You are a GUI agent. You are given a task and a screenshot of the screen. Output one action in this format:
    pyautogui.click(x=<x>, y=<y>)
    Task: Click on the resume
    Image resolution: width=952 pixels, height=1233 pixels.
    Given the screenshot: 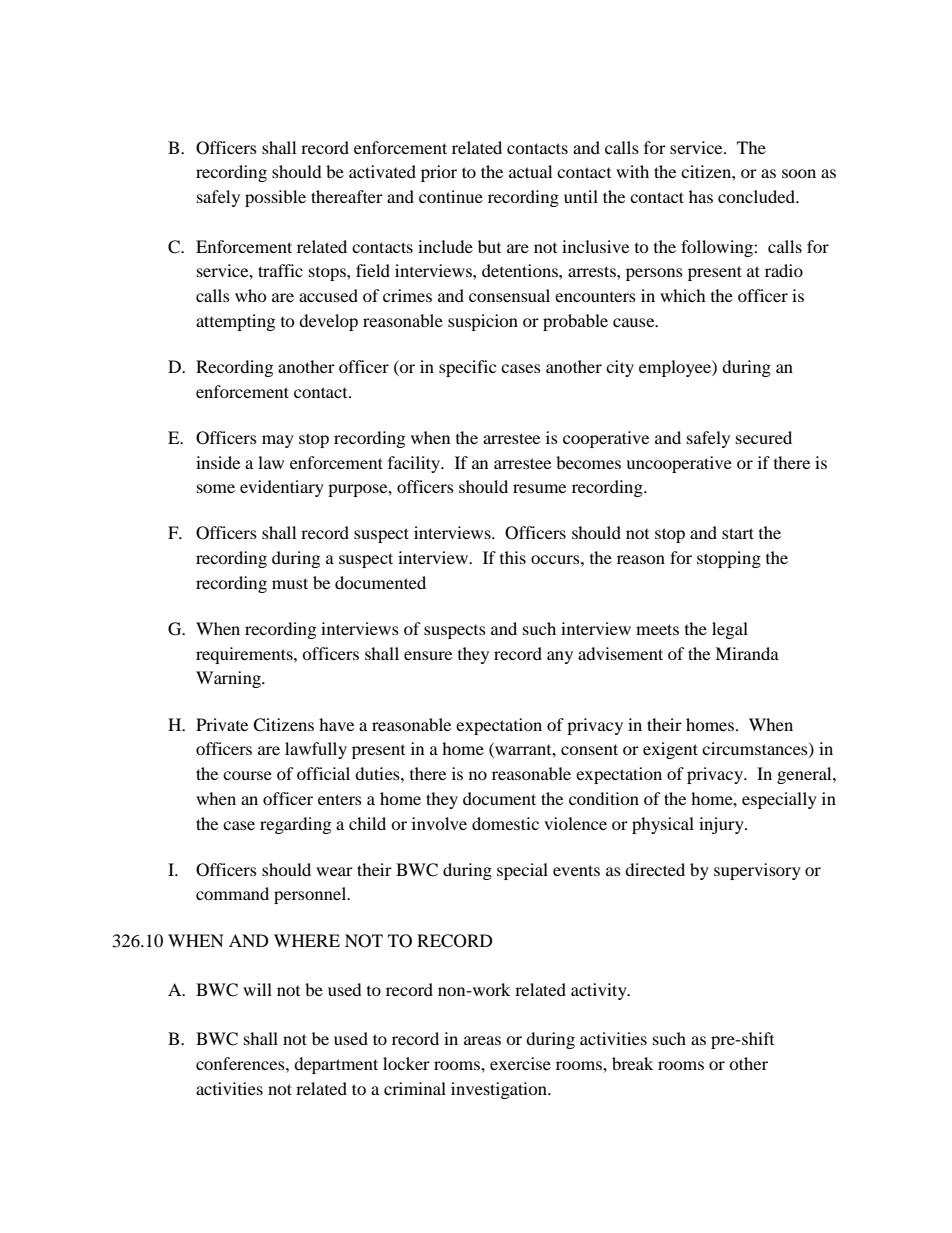 What is the action you would take?
    pyautogui.click(x=539, y=488)
